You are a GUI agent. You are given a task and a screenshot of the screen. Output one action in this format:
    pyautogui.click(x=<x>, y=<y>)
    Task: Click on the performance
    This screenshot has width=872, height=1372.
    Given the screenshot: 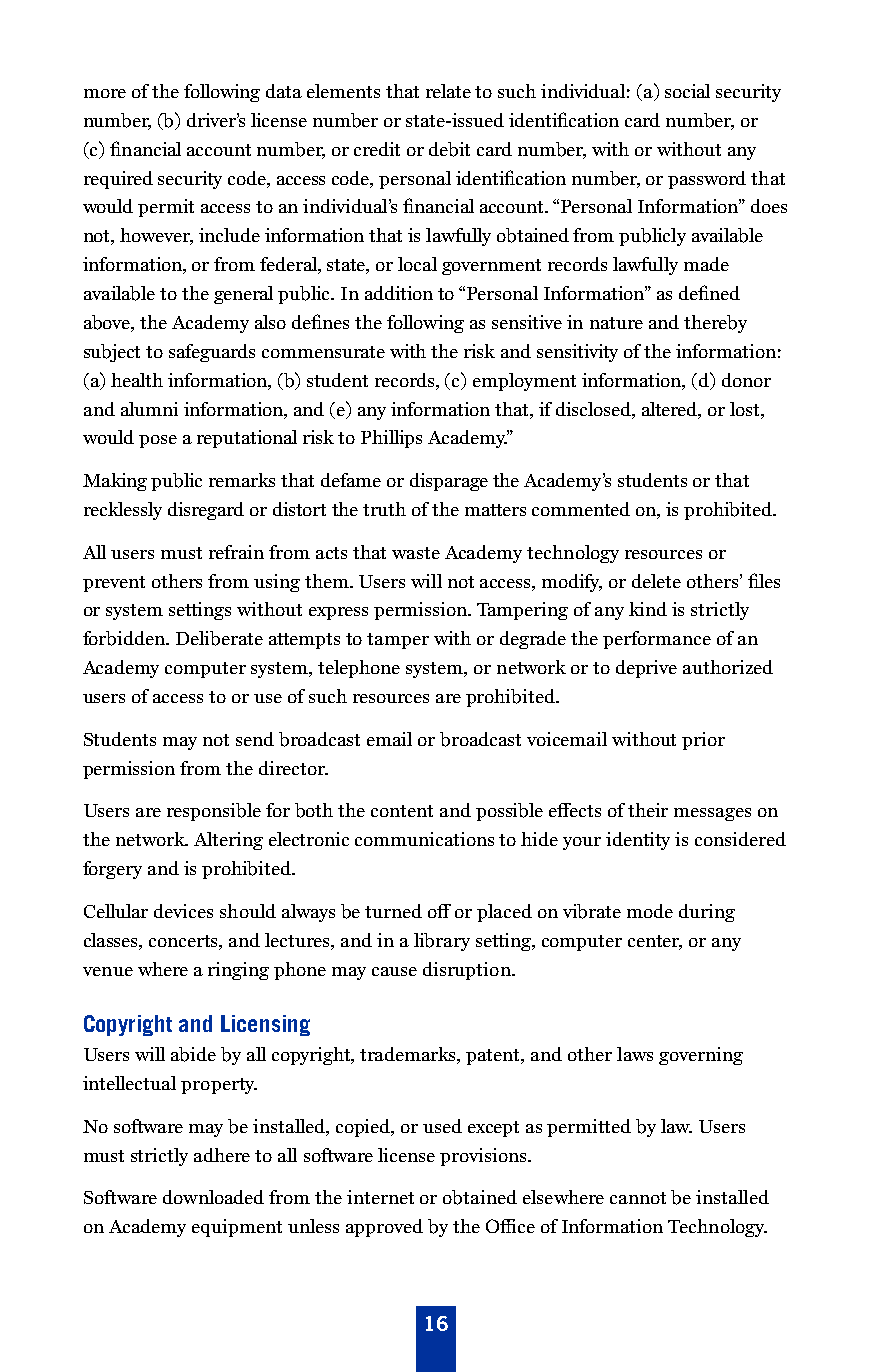 What is the action you would take?
    pyautogui.click(x=657, y=640)
